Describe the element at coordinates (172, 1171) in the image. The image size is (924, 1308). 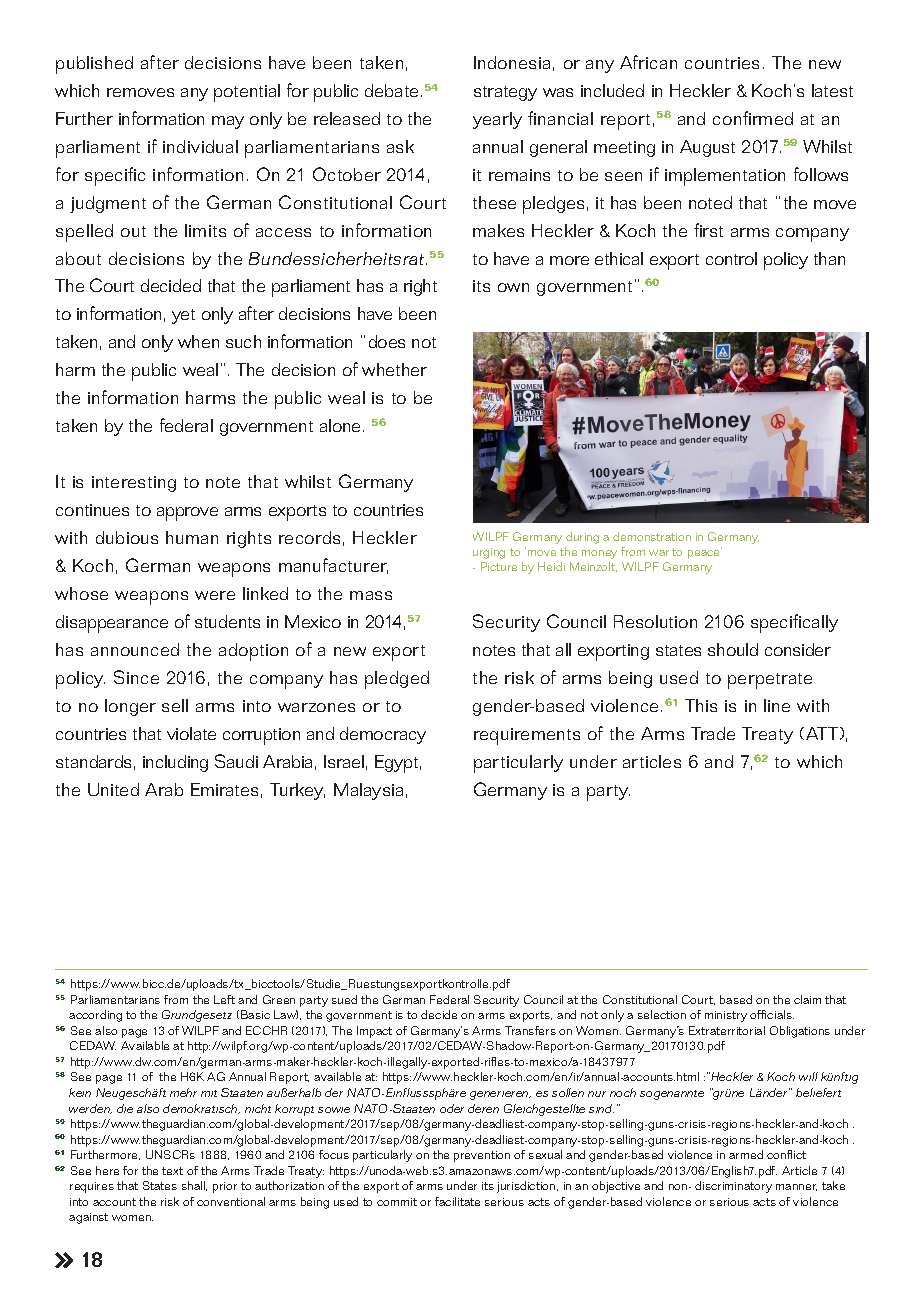
I see `text` at that location.
